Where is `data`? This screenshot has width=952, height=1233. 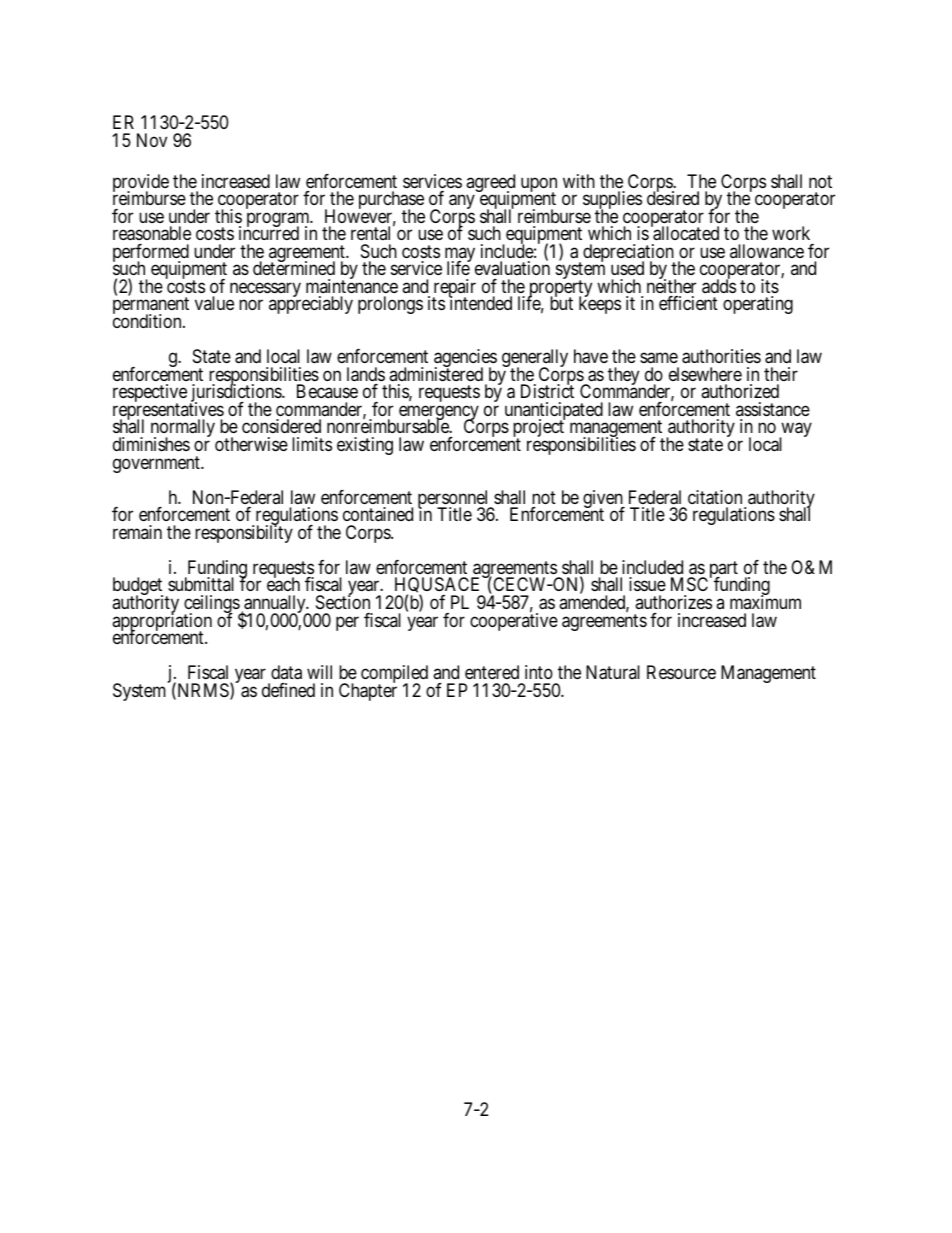
data is located at coordinates (286, 672).
